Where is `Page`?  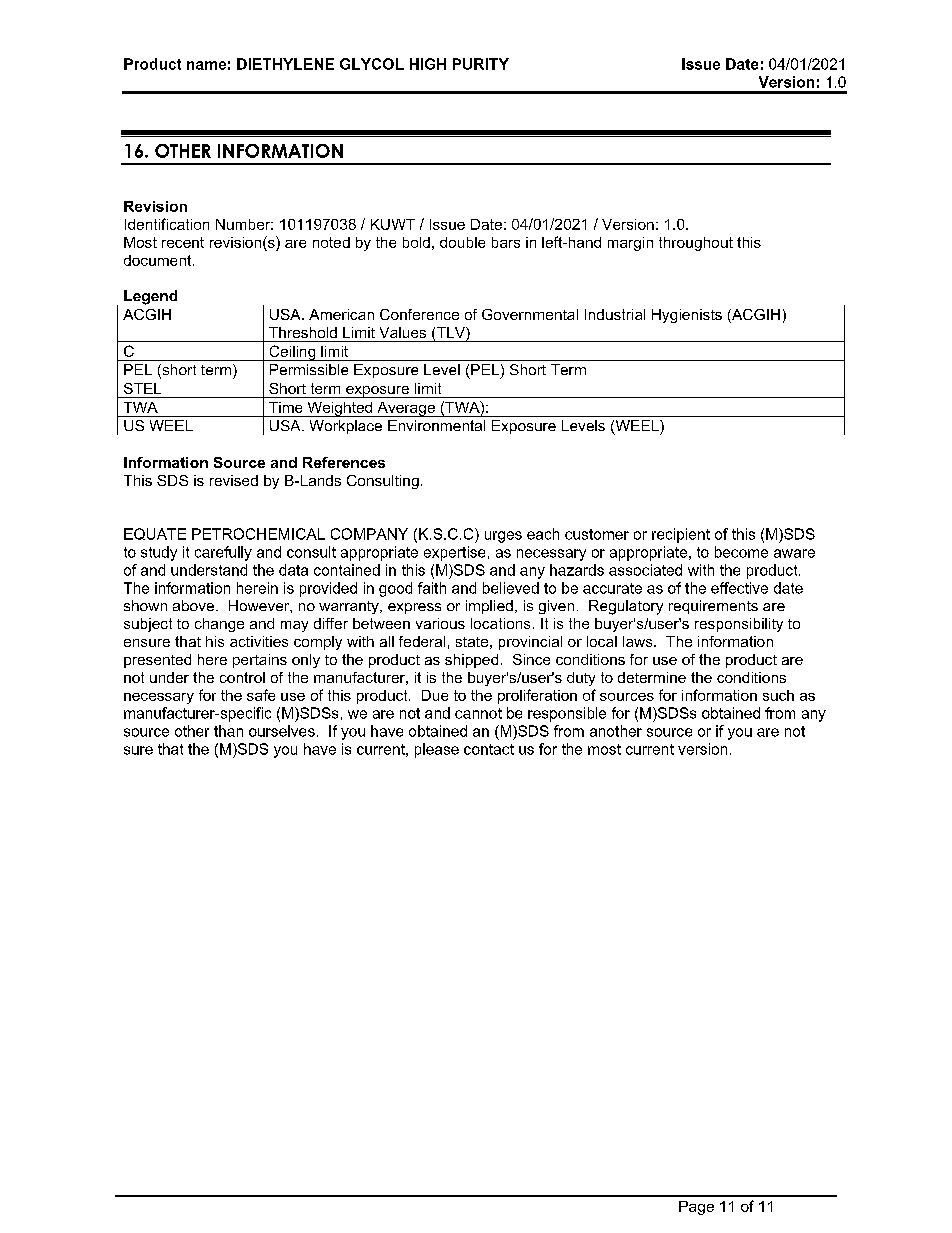
Page is located at coordinates (696, 1208).
